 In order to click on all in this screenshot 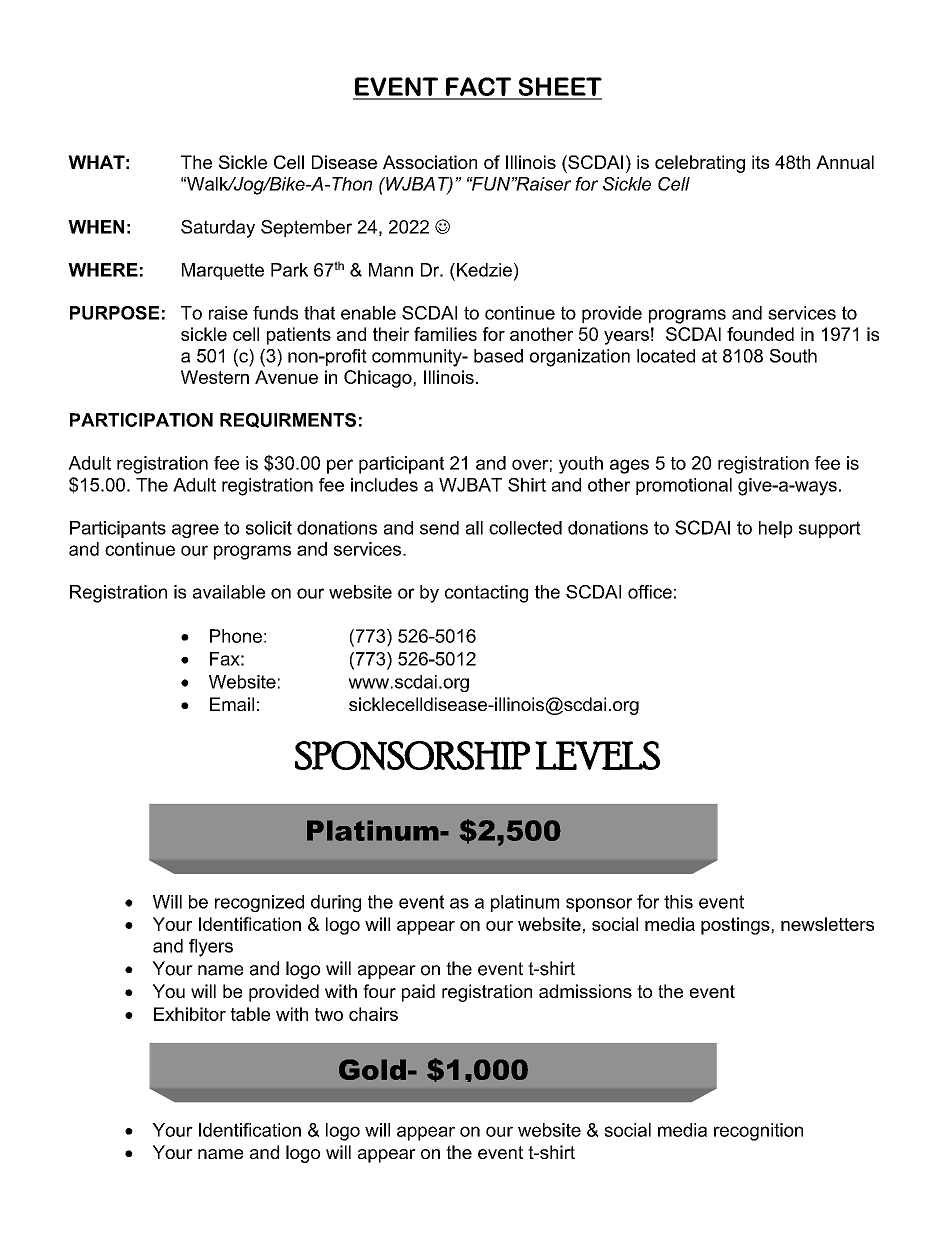, I will do `click(474, 528)`.
